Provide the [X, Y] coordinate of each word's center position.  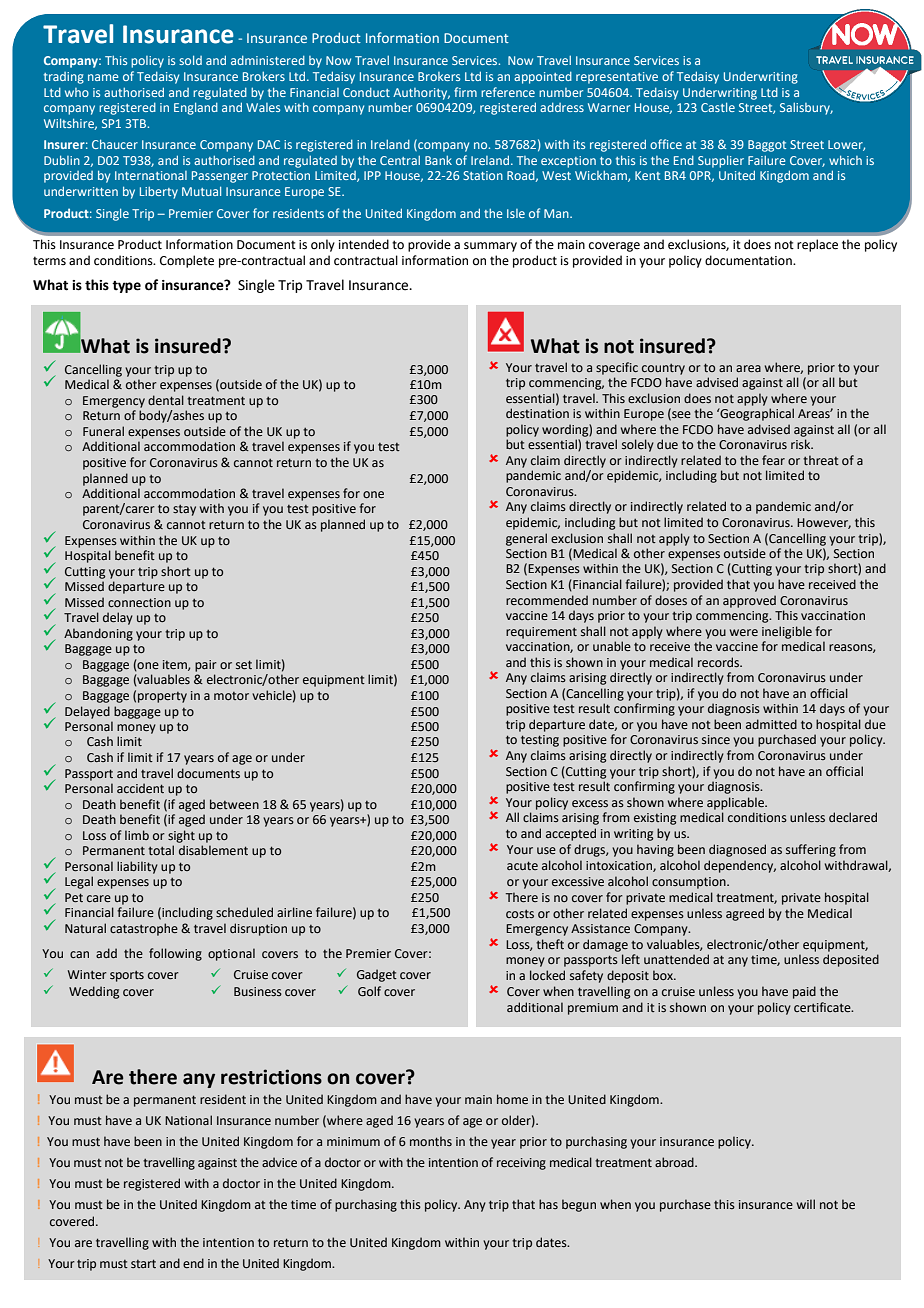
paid [804, 992]
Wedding [94, 992]
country [663, 369]
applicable [736, 803]
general [526, 539]
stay [184, 510]
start [143, 1263]
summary [490, 247]
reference [508, 92]
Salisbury [806, 109]
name [103, 77]
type [126, 287]
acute [522, 865]
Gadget [377, 975]
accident [140, 788]
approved [749, 601]
